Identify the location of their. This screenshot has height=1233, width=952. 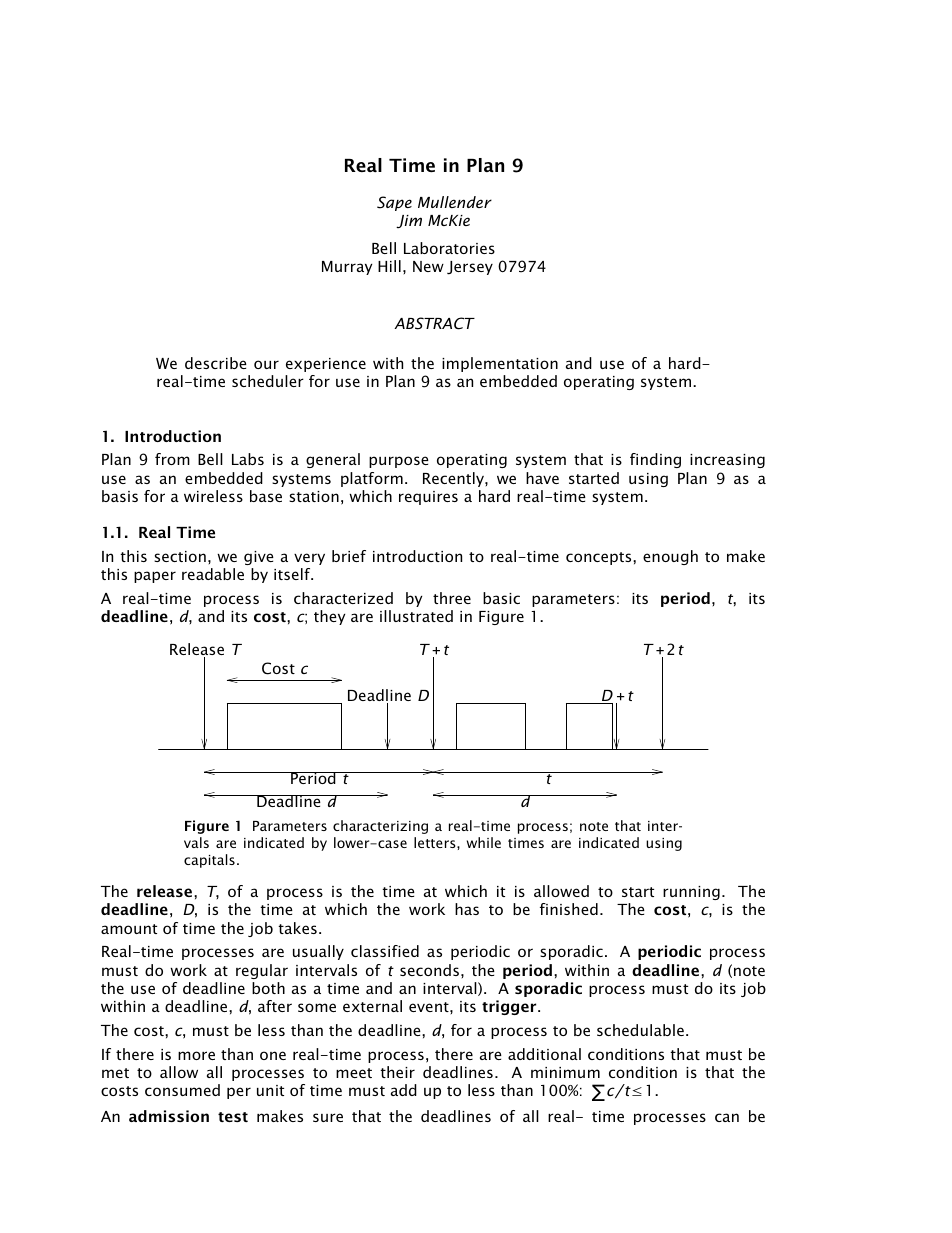
(397, 1072).
